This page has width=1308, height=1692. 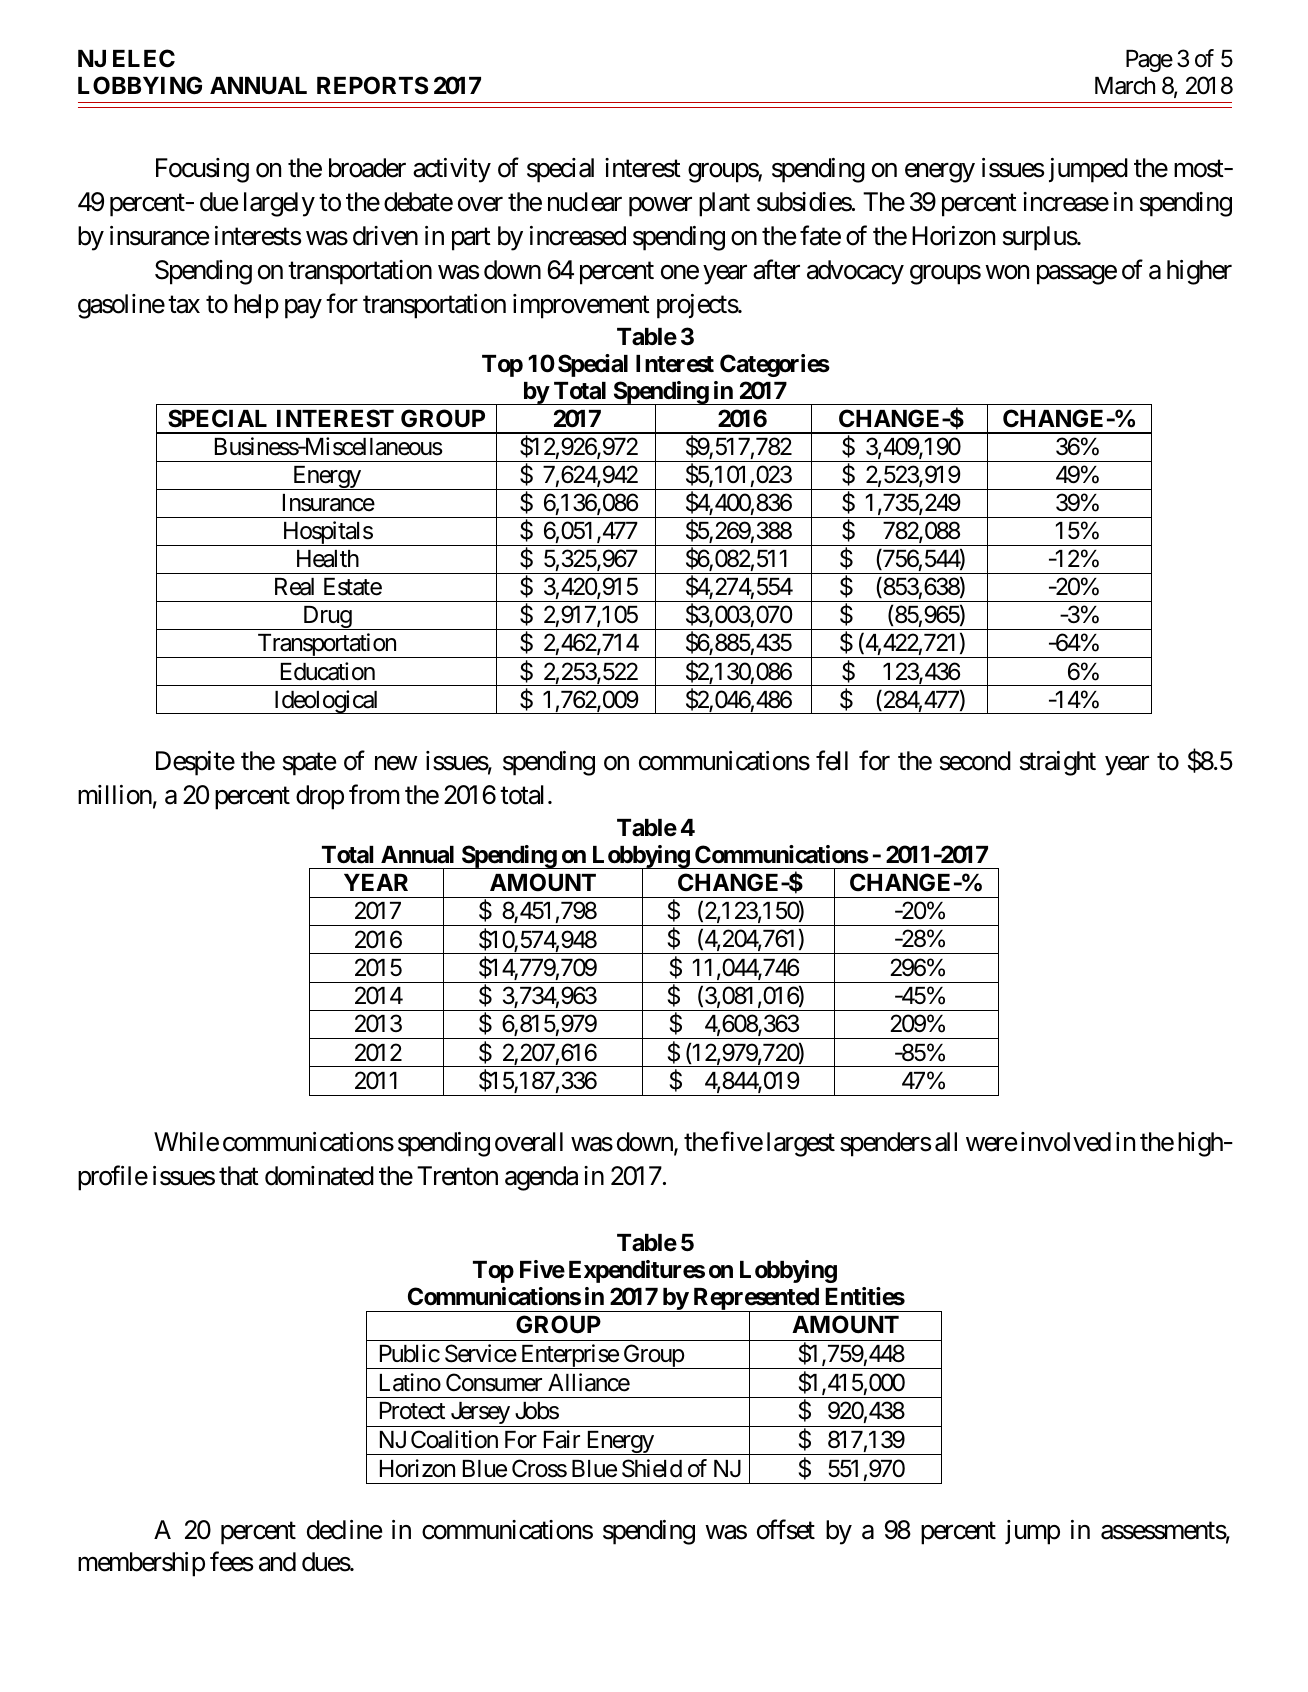 I want to click on second, so click(x=975, y=761).
